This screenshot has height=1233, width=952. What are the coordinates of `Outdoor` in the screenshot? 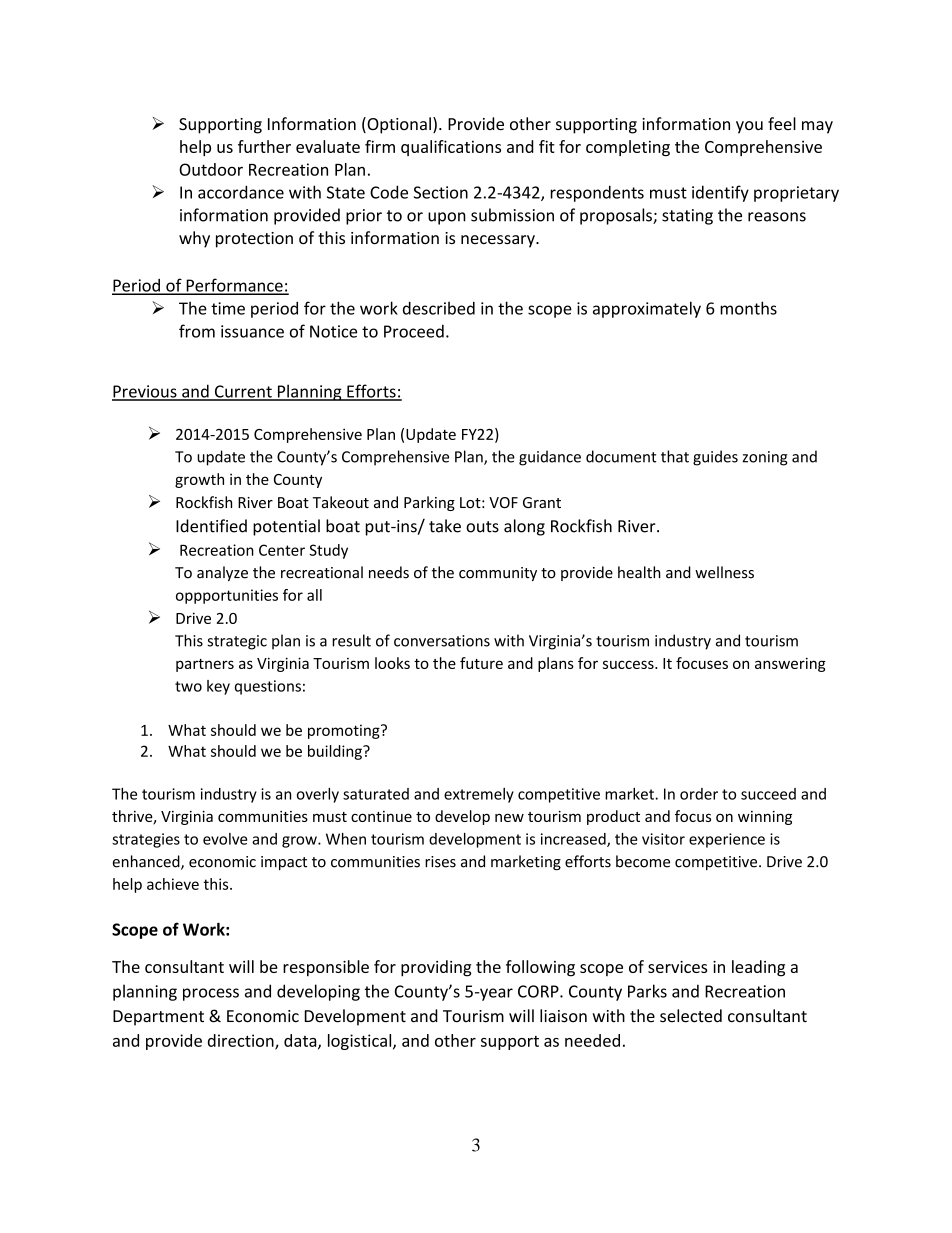 It's located at (211, 169).
